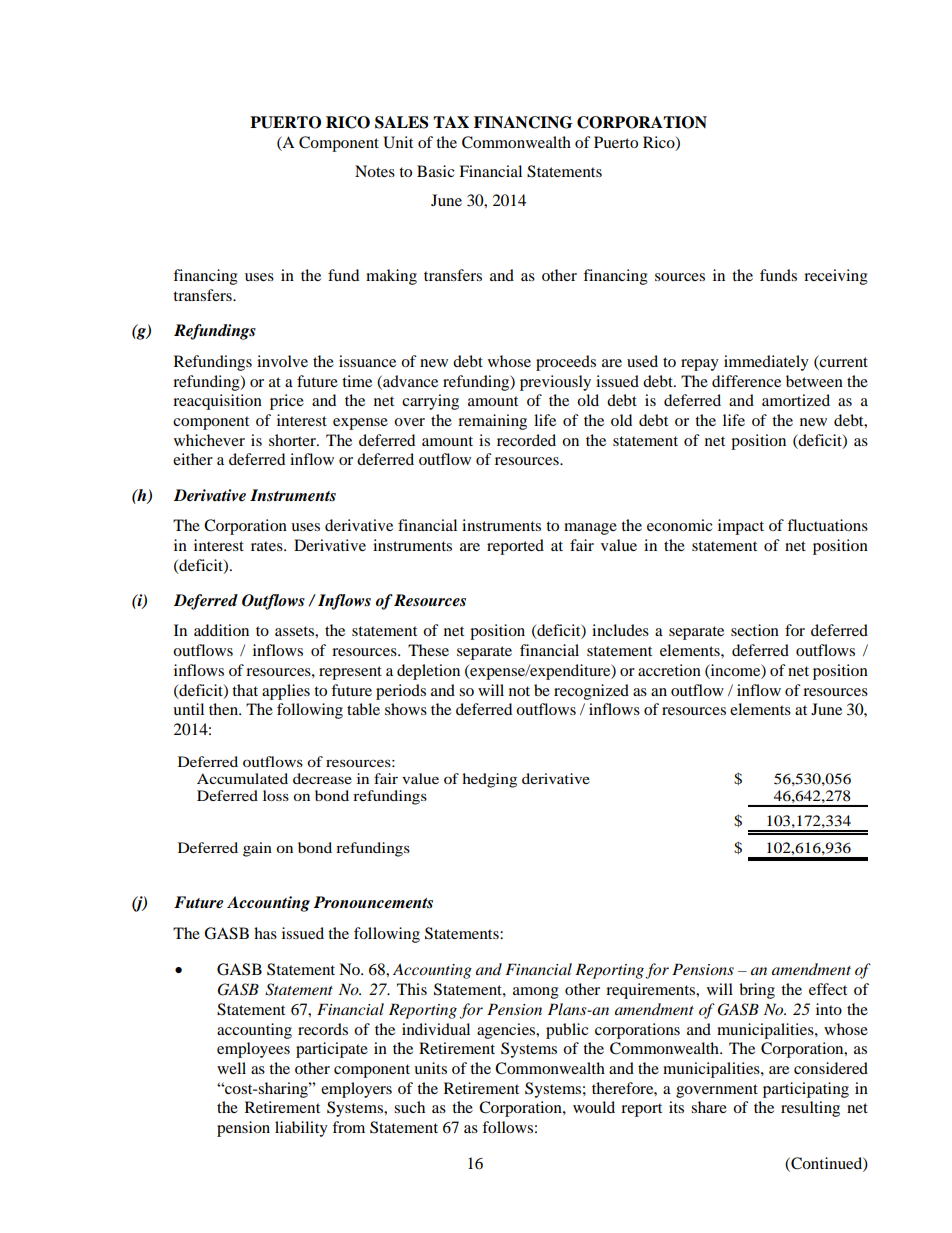  I want to click on addition, so click(221, 630).
